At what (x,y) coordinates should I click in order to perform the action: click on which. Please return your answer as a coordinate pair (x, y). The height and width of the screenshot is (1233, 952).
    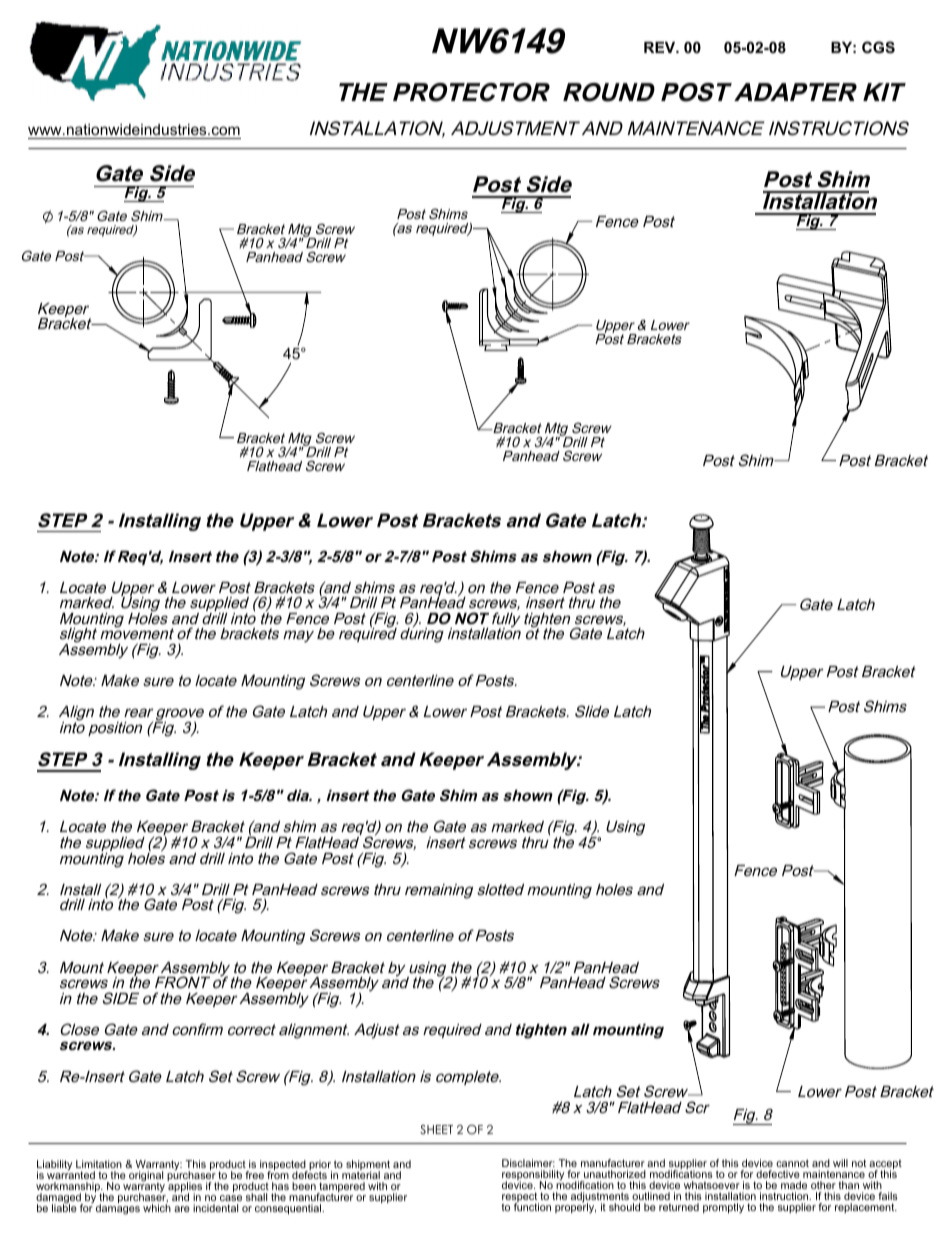
    Looking at the image, I should click on (157, 1208).
